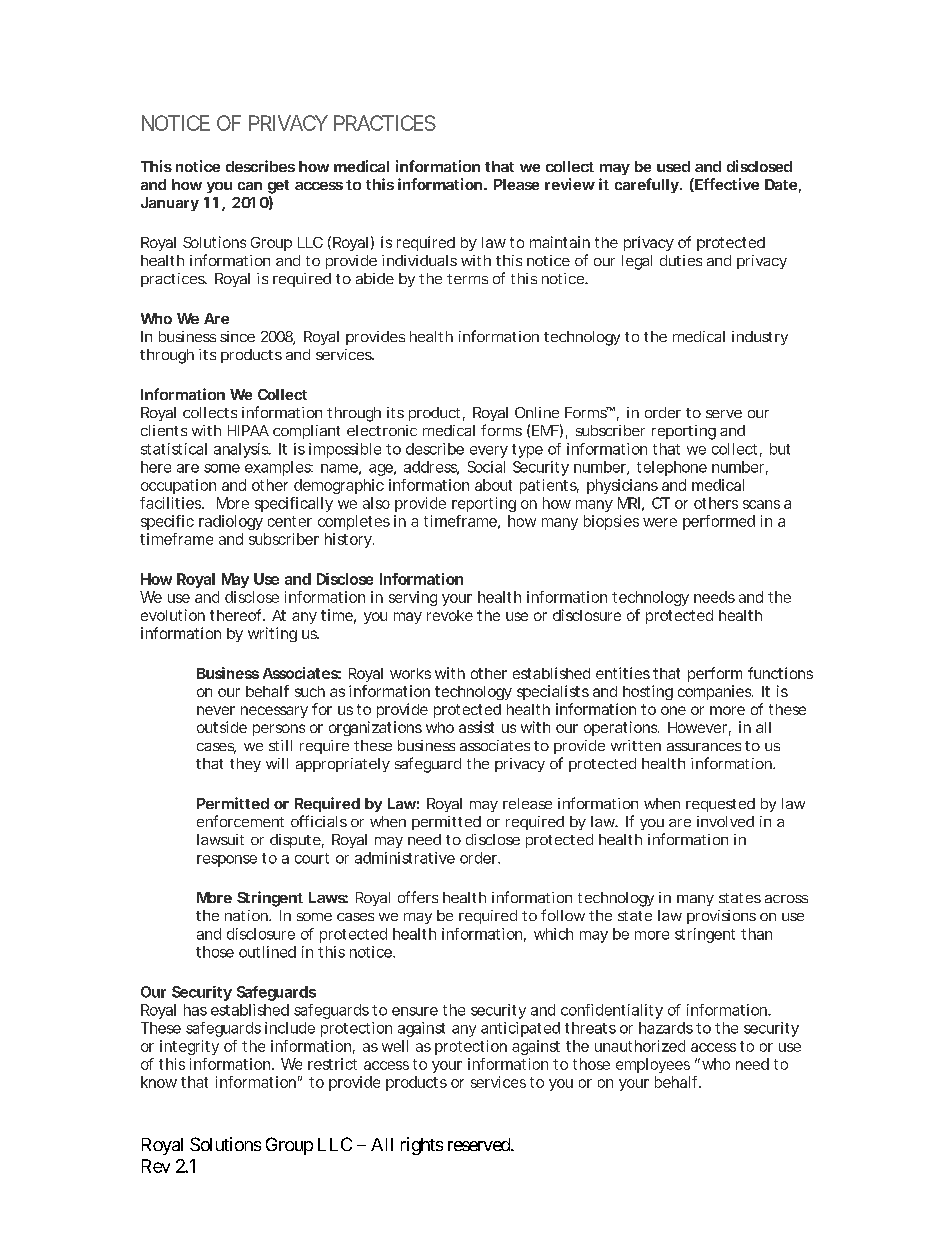 Image resolution: width=952 pixels, height=1233 pixels. I want to click on know, so click(159, 1082).
